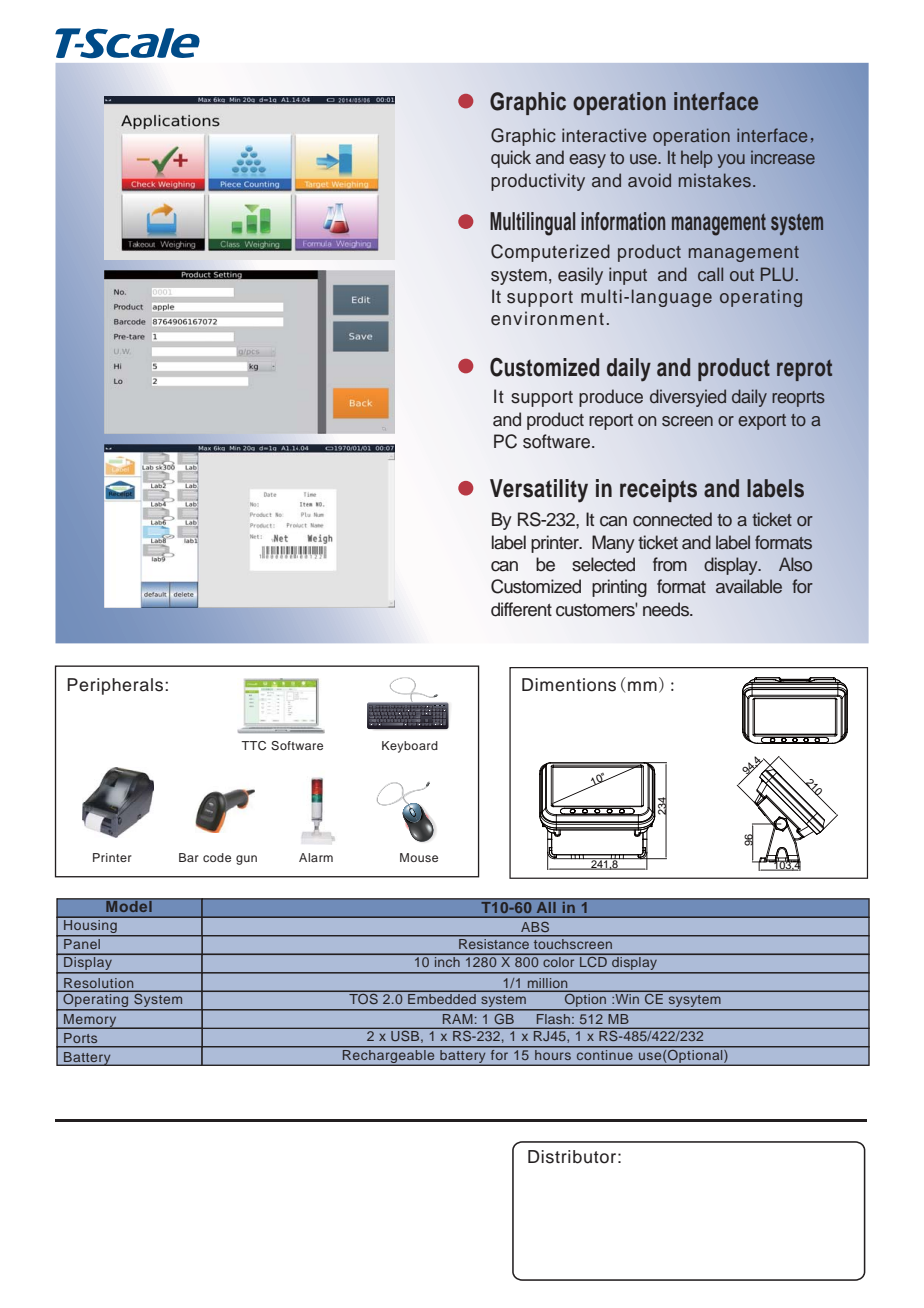  I want to click on Memory, so click(90, 1021).
